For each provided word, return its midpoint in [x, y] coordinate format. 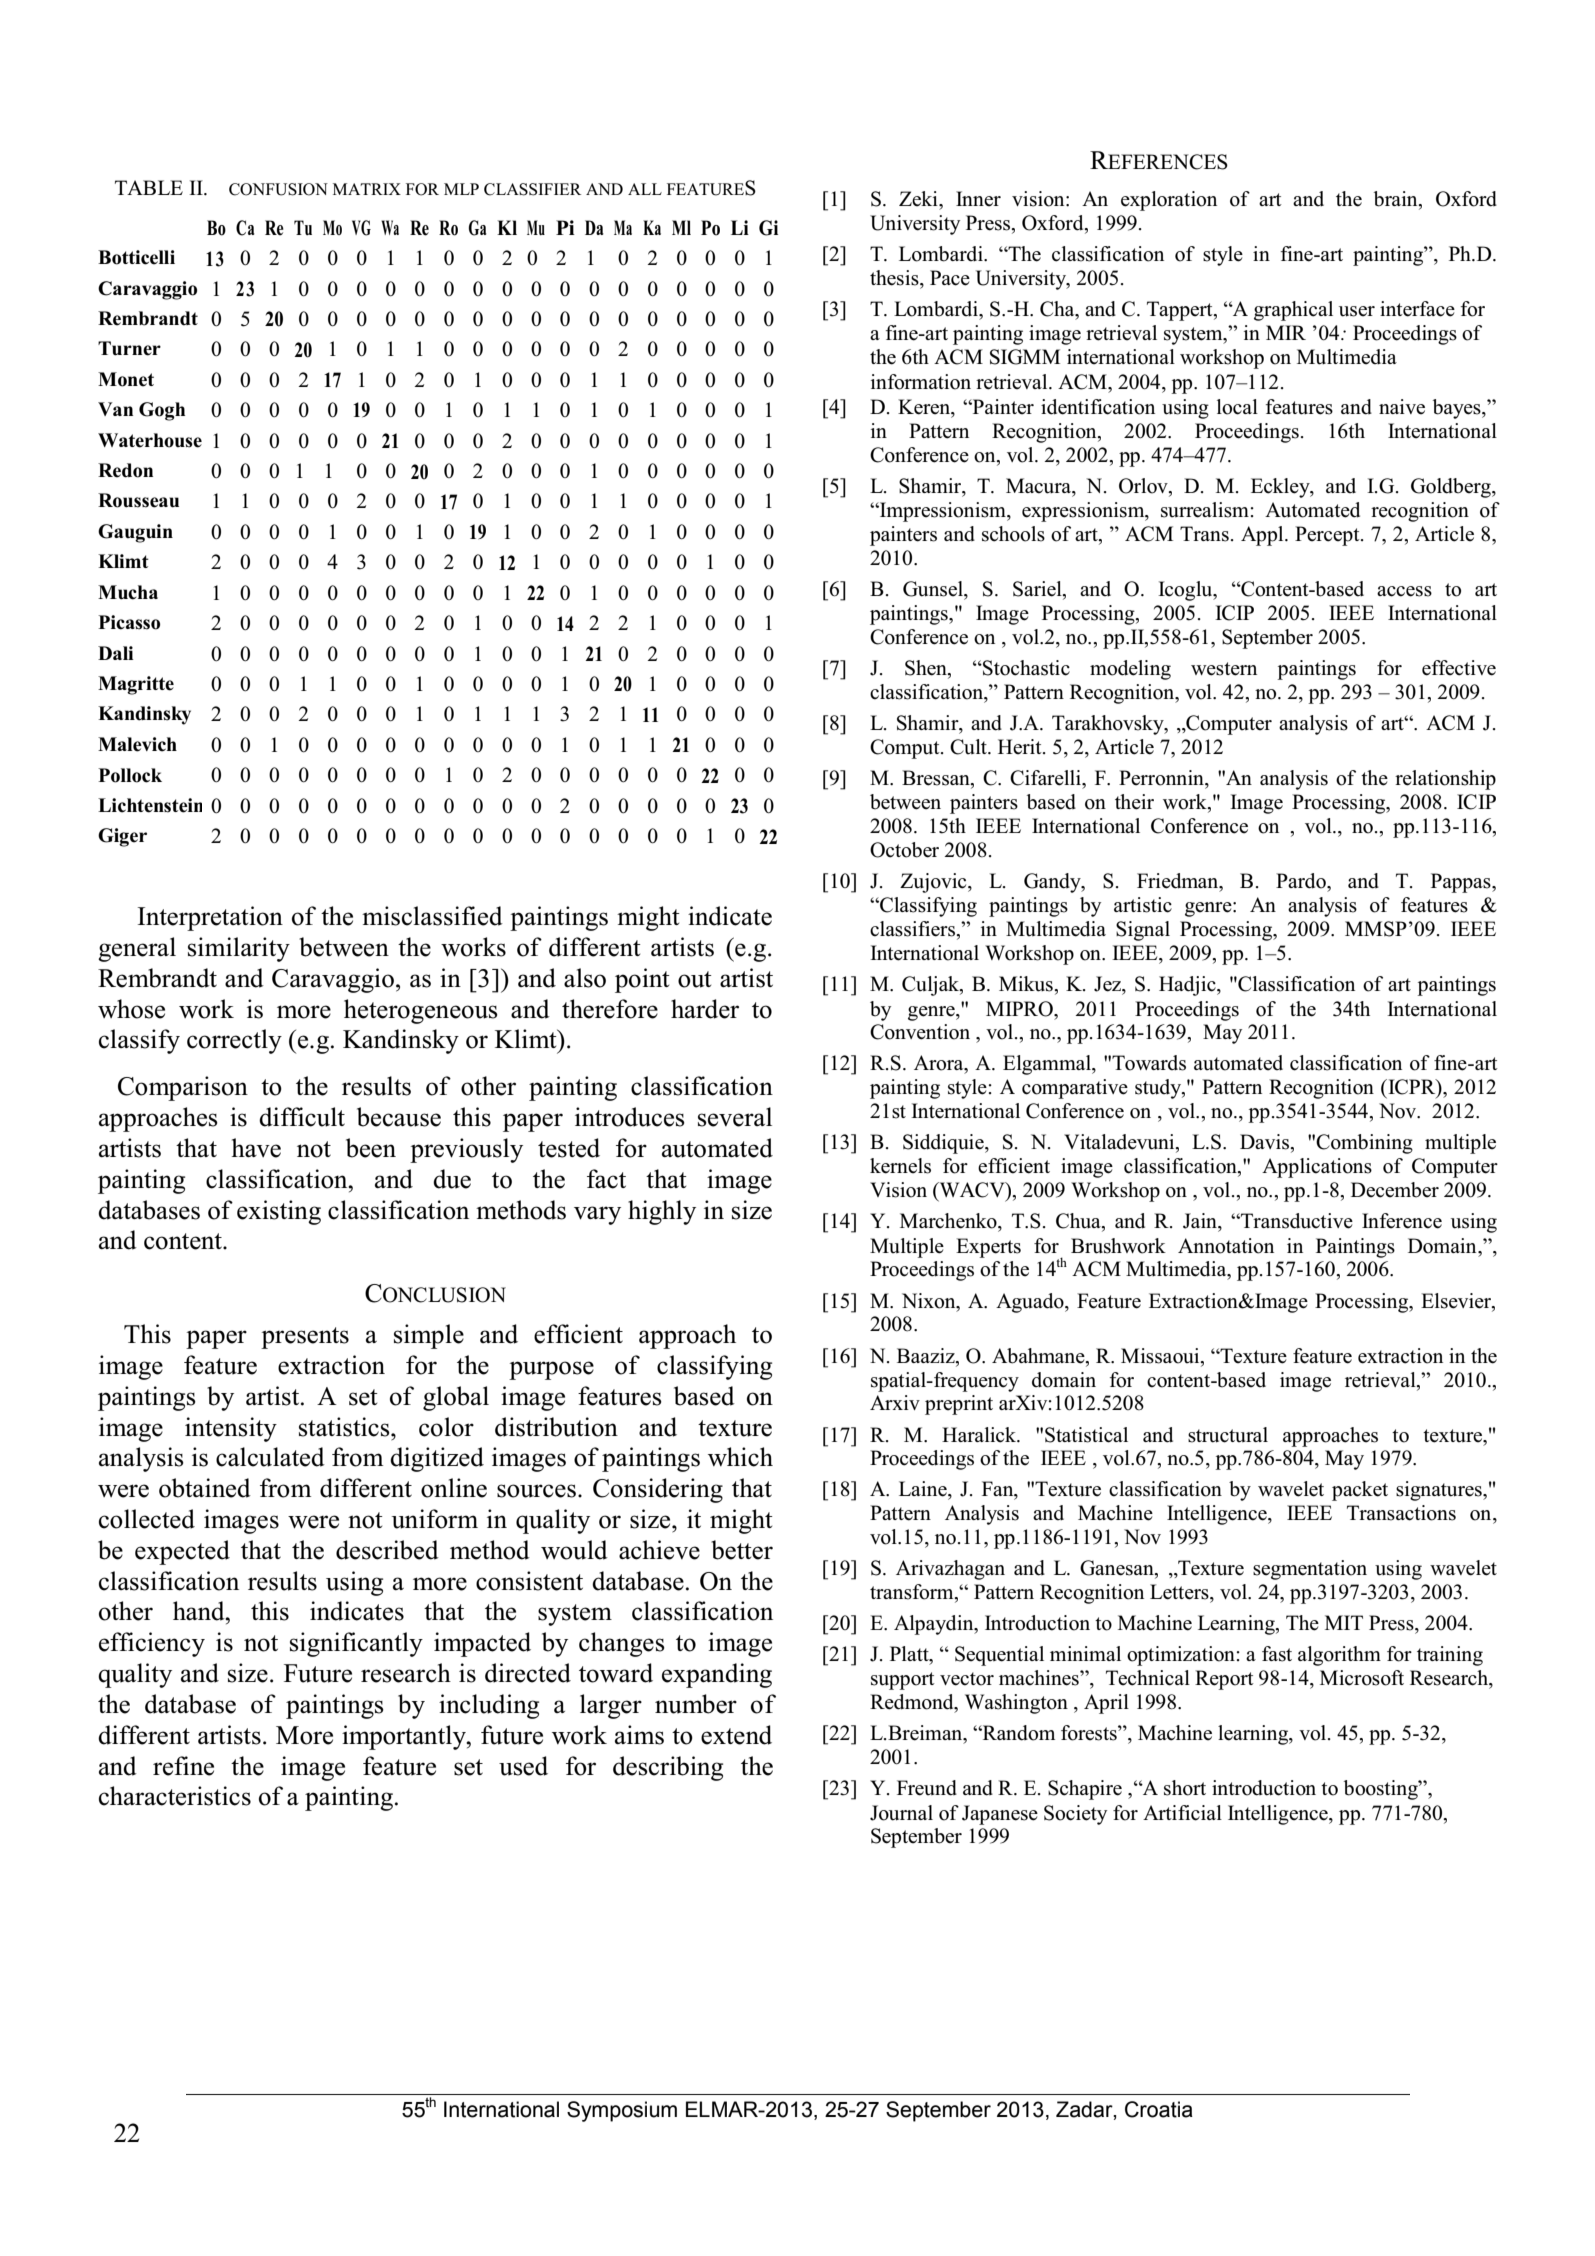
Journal [901, 1813]
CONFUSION [278, 189]
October [904, 850]
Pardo [1302, 881]
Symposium [622, 2111]
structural [1228, 1435]
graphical [1293, 311]
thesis [895, 278]
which [740, 1457]
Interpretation [210, 918]
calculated [270, 1457]
